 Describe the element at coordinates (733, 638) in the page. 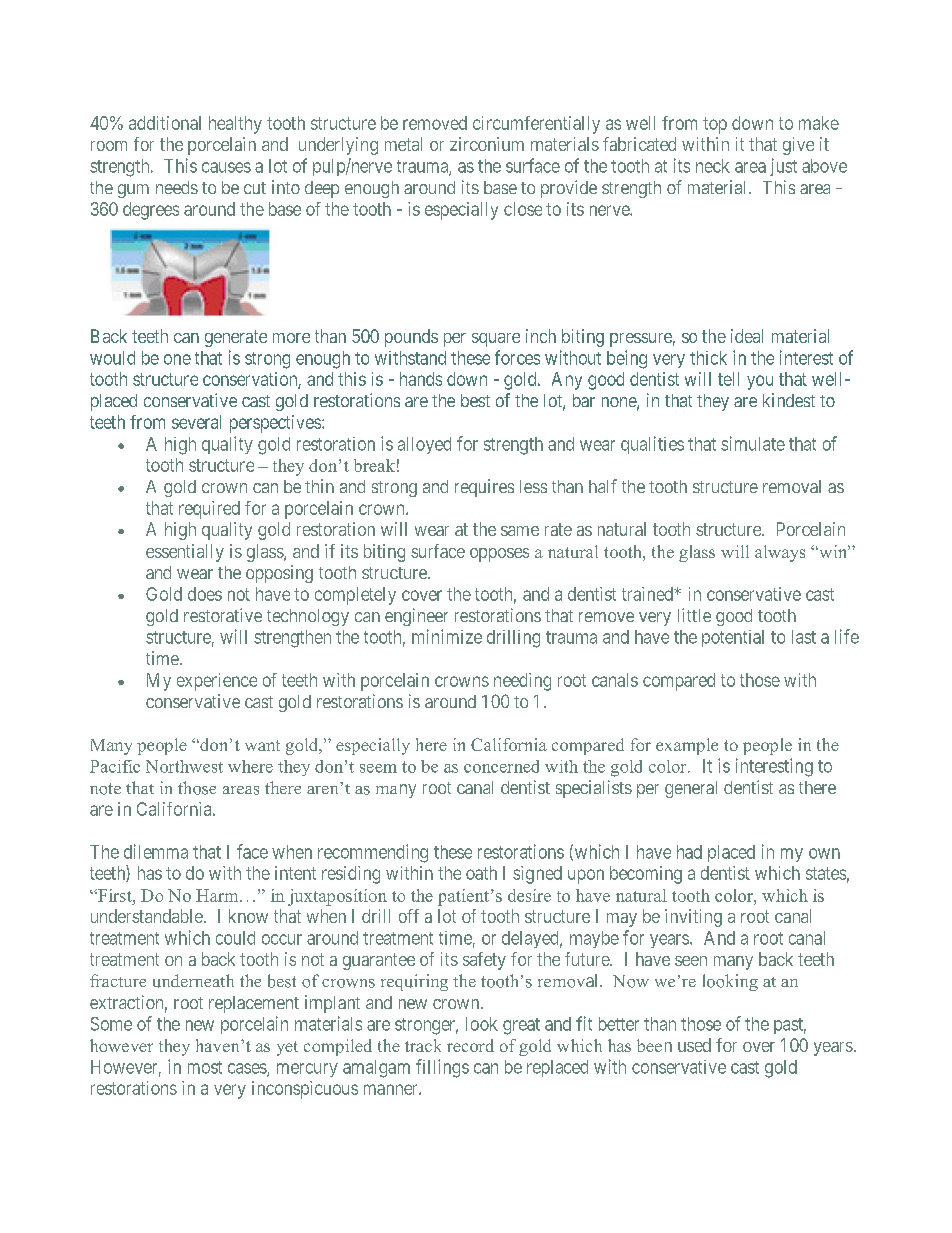

I see `potential` at that location.
